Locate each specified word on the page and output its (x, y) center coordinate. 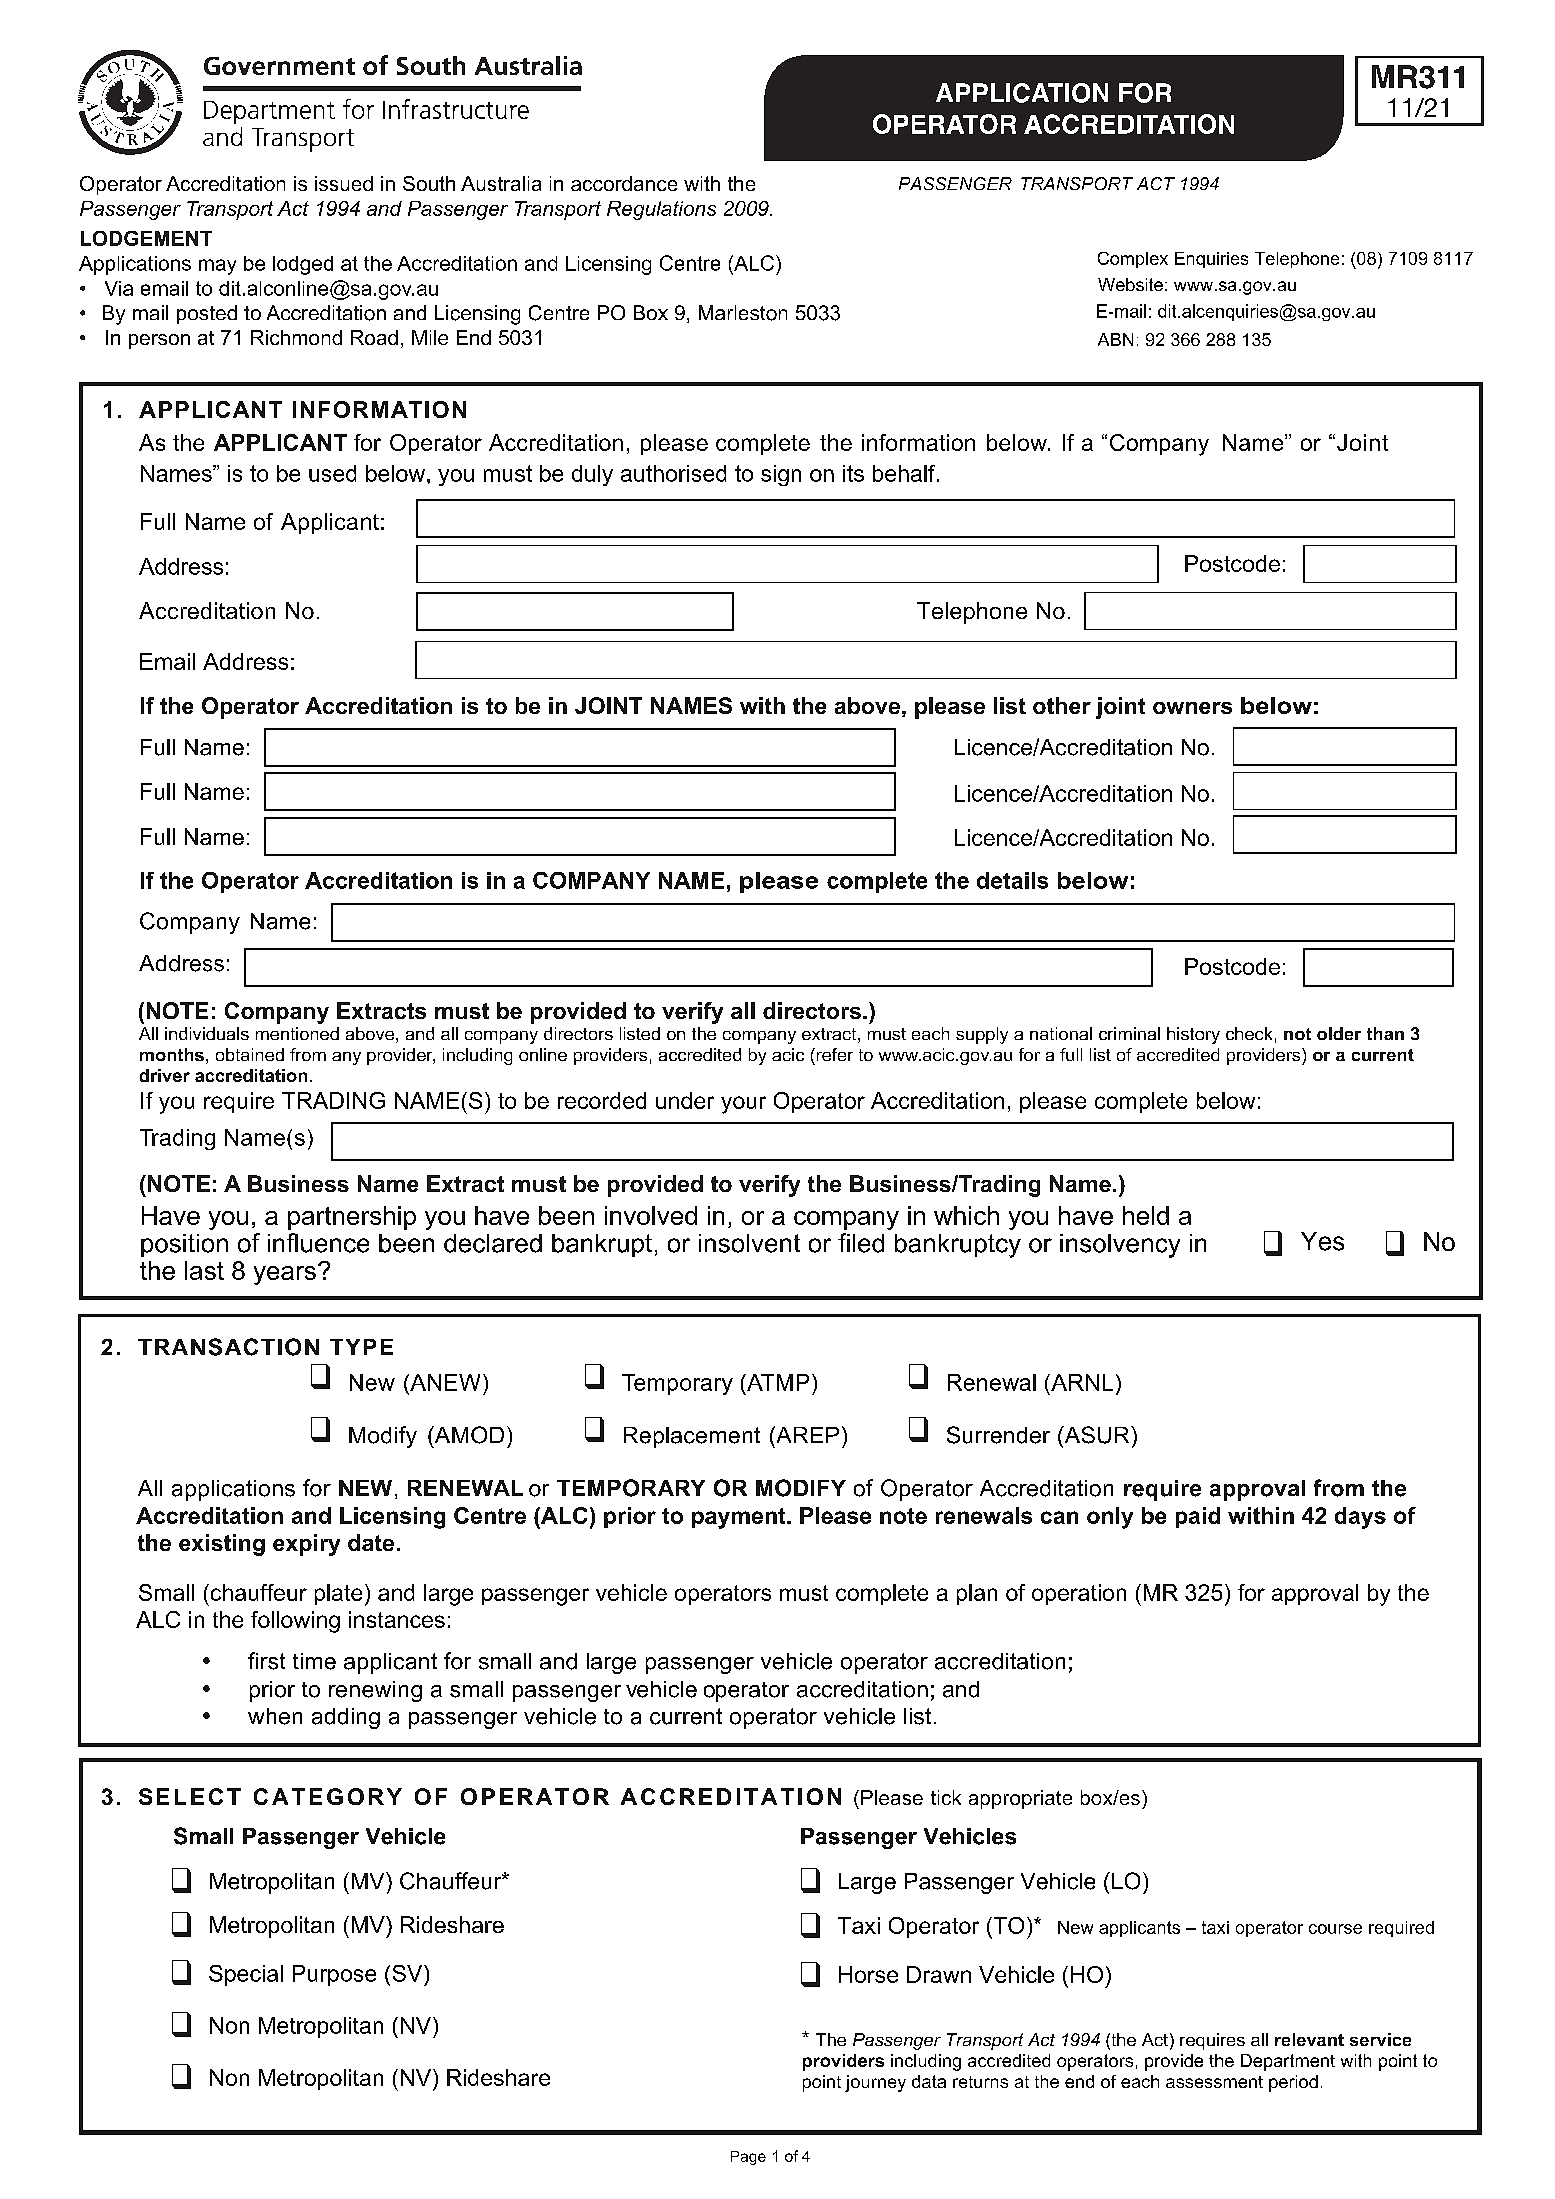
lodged (303, 265)
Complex (1133, 260)
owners (1192, 708)
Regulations (661, 210)
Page (748, 2158)
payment (740, 1518)
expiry (306, 1545)
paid (1198, 1517)
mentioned (297, 1033)
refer (833, 1054)
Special (246, 1975)
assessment (1214, 2082)
